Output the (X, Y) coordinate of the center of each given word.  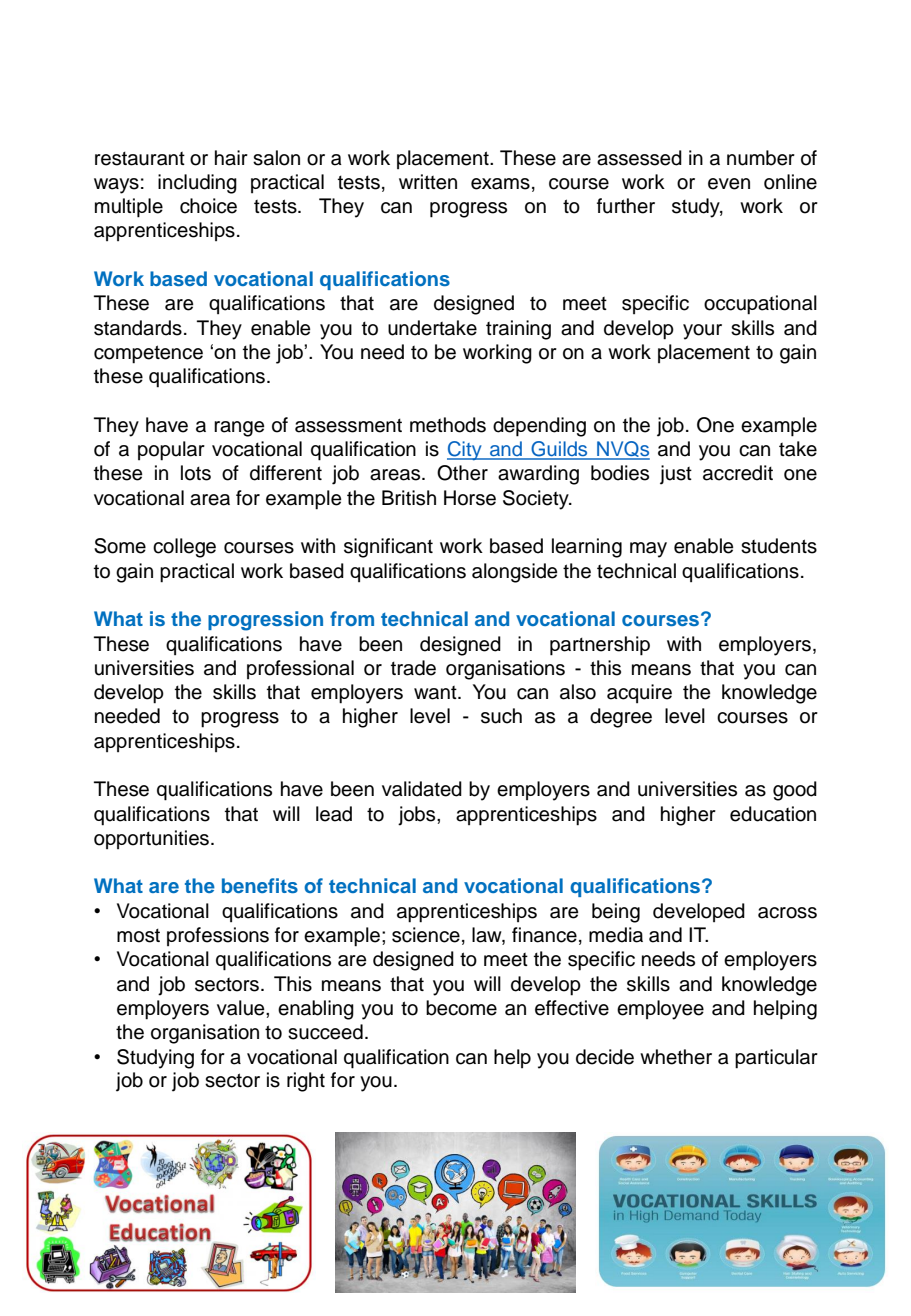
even (729, 184)
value (242, 1008)
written (428, 182)
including (197, 184)
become (461, 1008)
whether (676, 1057)
